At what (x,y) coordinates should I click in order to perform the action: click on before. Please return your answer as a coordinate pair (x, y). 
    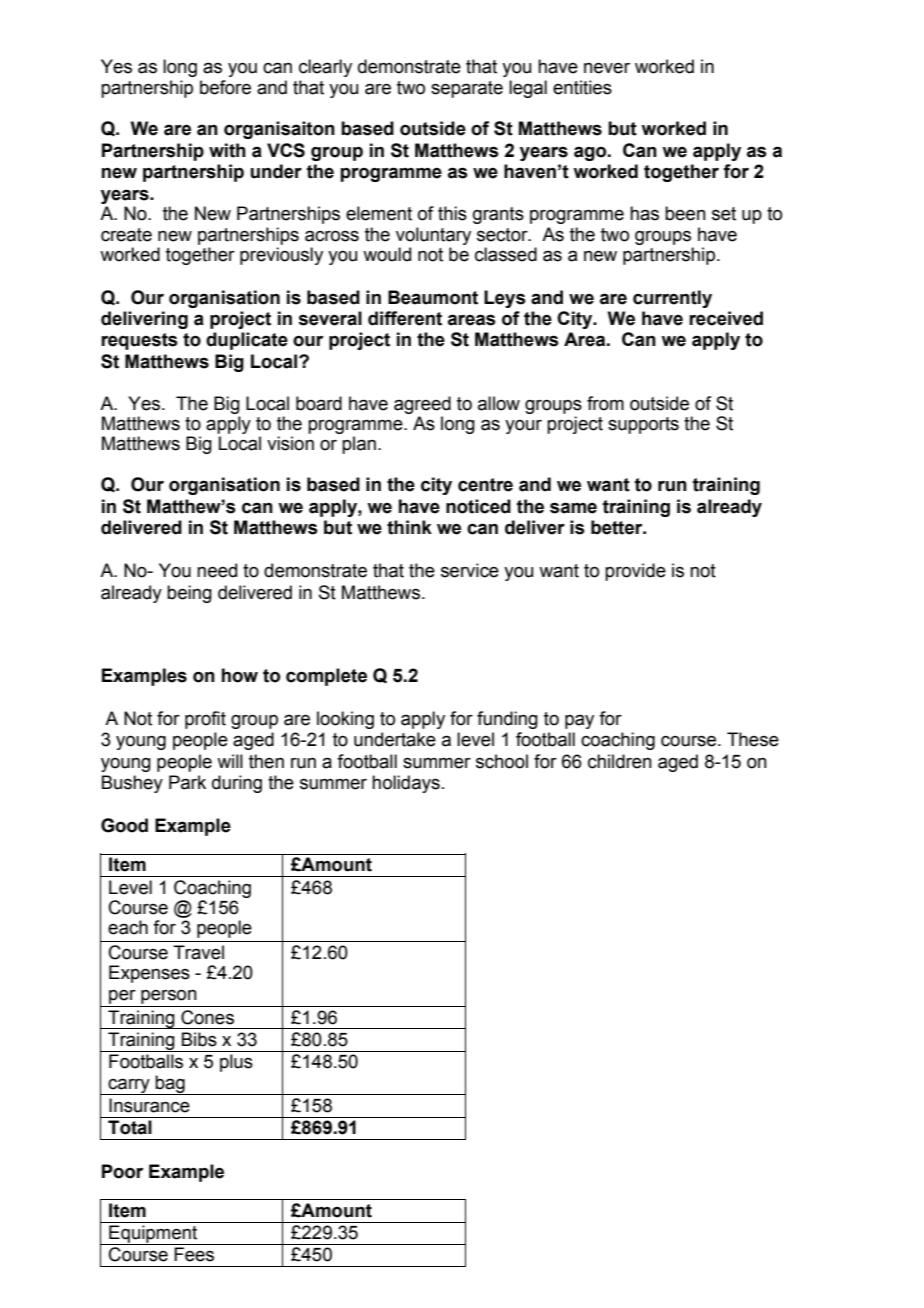
    Looking at the image, I should click on (225, 87).
